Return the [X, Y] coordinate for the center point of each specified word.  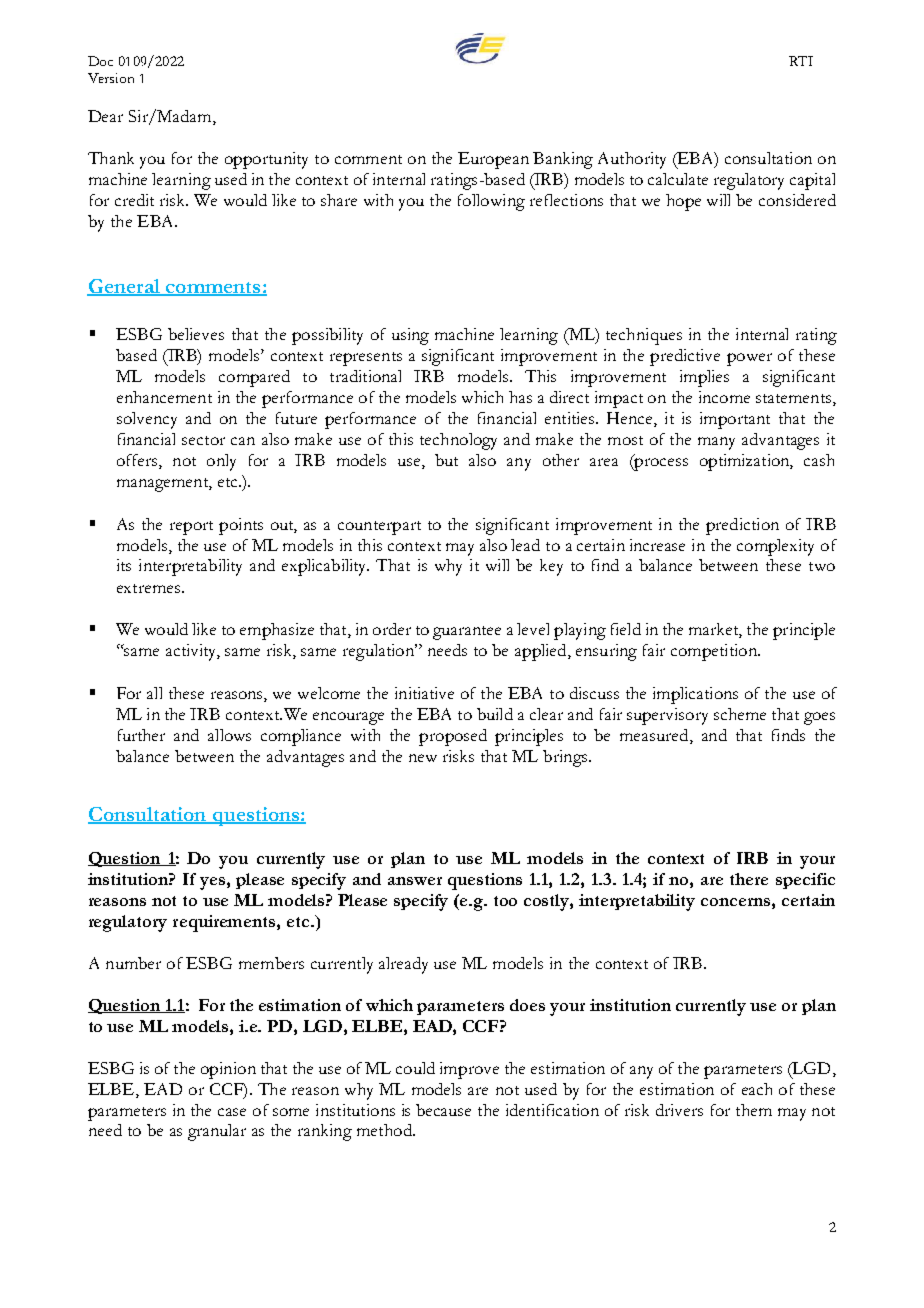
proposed [453, 737]
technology [458, 441]
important [735, 420]
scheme [740, 714]
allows [229, 735]
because [443, 1110]
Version [111, 78]
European [493, 160]
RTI [801, 61]
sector [203, 440]
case [232, 1112]
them [754, 1110]
